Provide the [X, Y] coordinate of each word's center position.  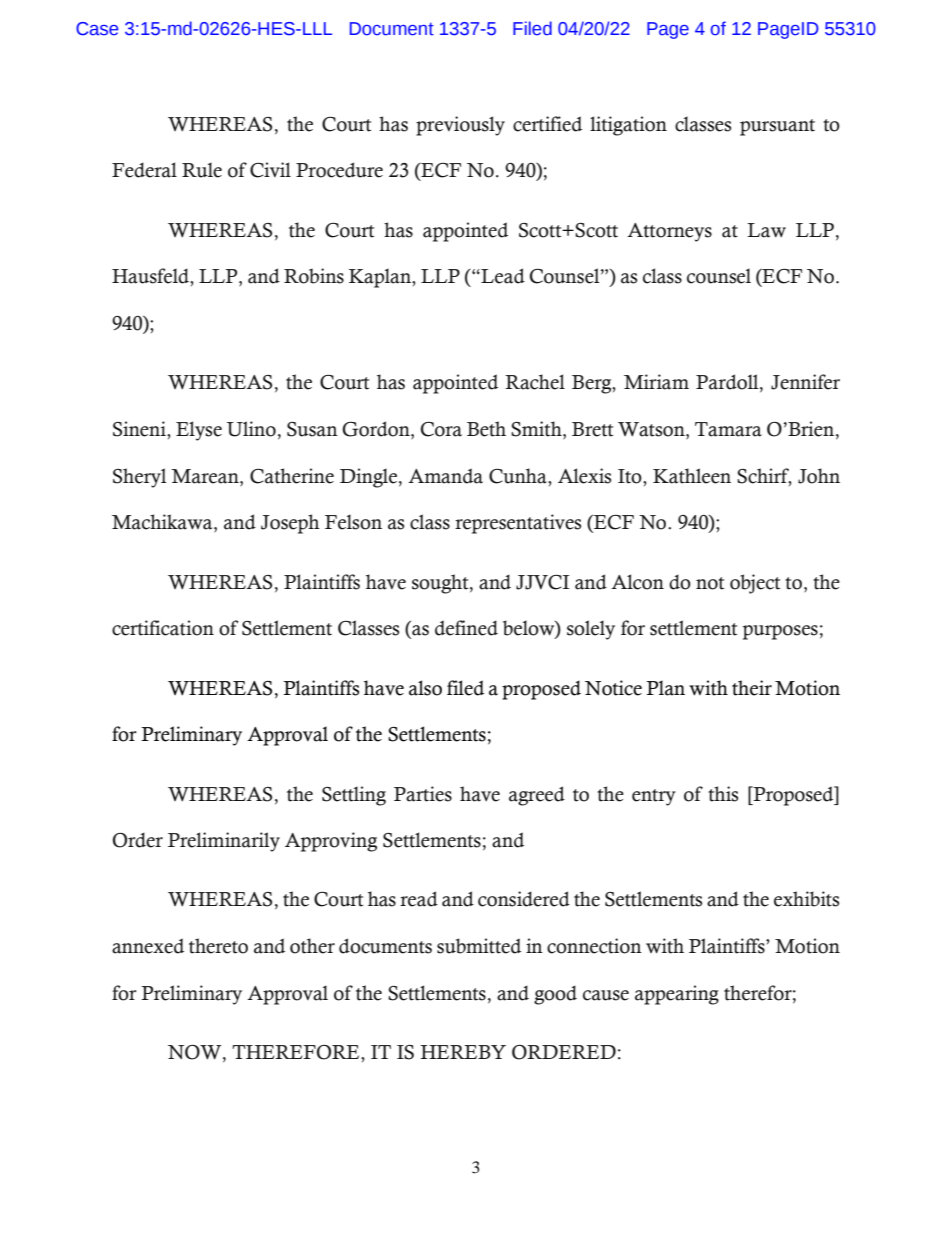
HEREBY [463, 1052]
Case [97, 29]
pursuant [777, 127]
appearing [677, 995]
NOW [196, 1053]
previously [460, 126]
